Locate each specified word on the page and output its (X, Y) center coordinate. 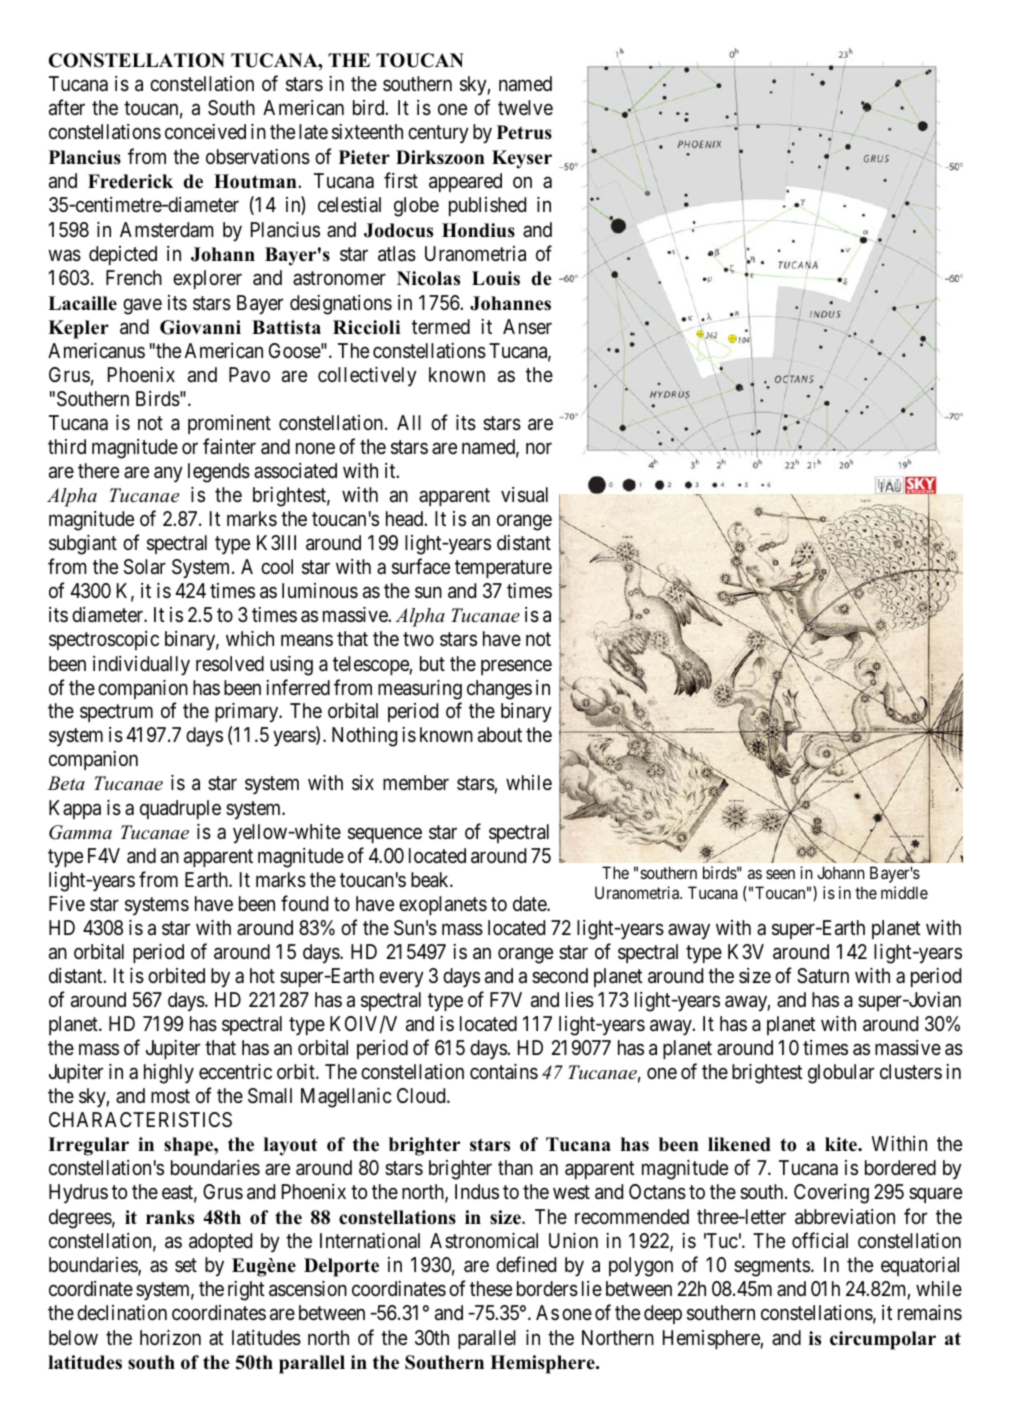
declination (122, 1313)
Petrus (524, 132)
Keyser (522, 159)
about (500, 735)
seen (780, 874)
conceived (205, 131)
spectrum (116, 713)
